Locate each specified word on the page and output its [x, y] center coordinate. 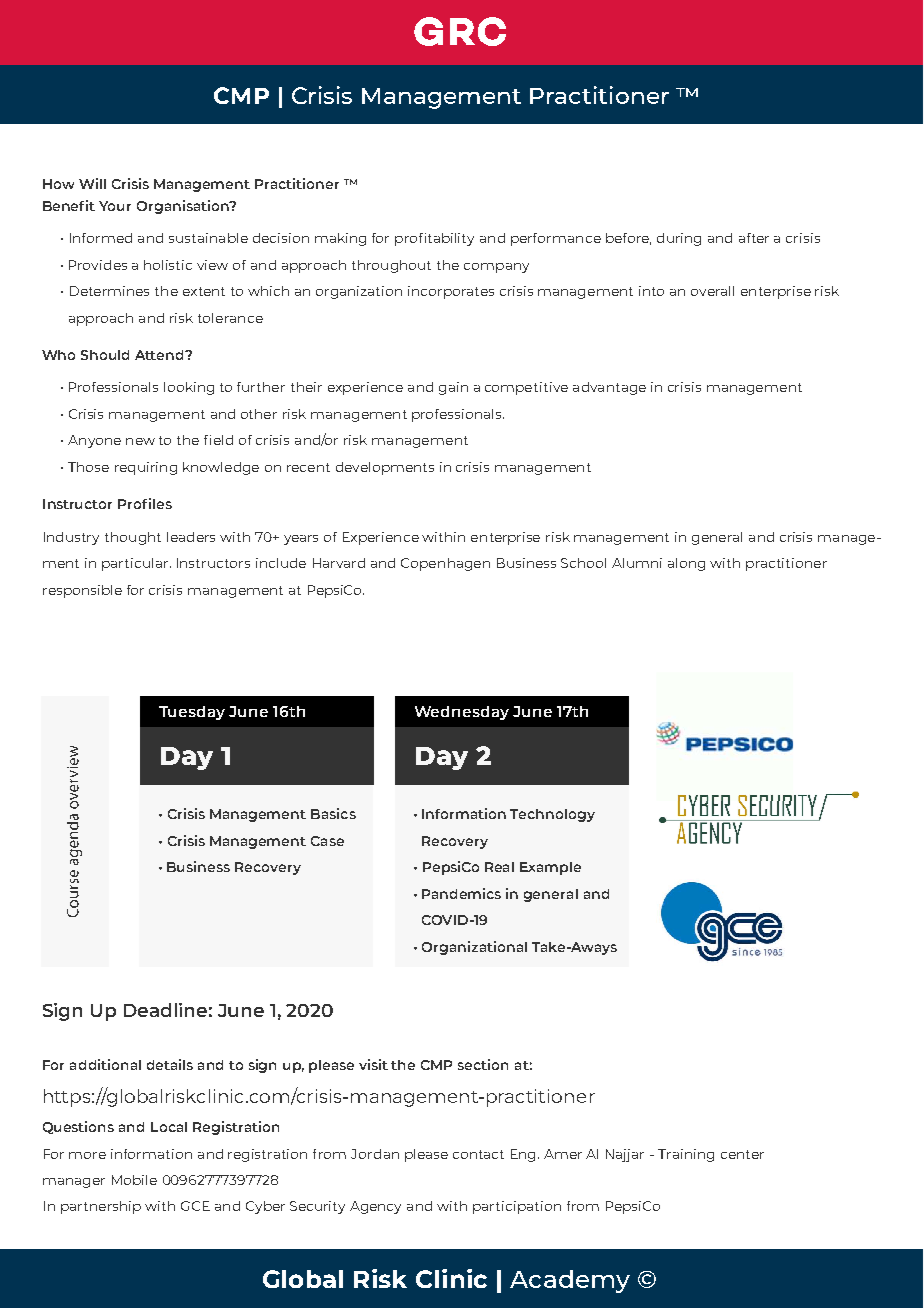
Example [550, 868]
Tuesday [192, 713]
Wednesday [462, 713]
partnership [101, 1207]
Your [115, 206]
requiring [146, 468]
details [170, 1064]
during [679, 239]
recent [308, 467]
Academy [570, 1281]
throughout [391, 266]
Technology [552, 815]
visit [373, 1064]
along [686, 564]
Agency [375, 1207]
